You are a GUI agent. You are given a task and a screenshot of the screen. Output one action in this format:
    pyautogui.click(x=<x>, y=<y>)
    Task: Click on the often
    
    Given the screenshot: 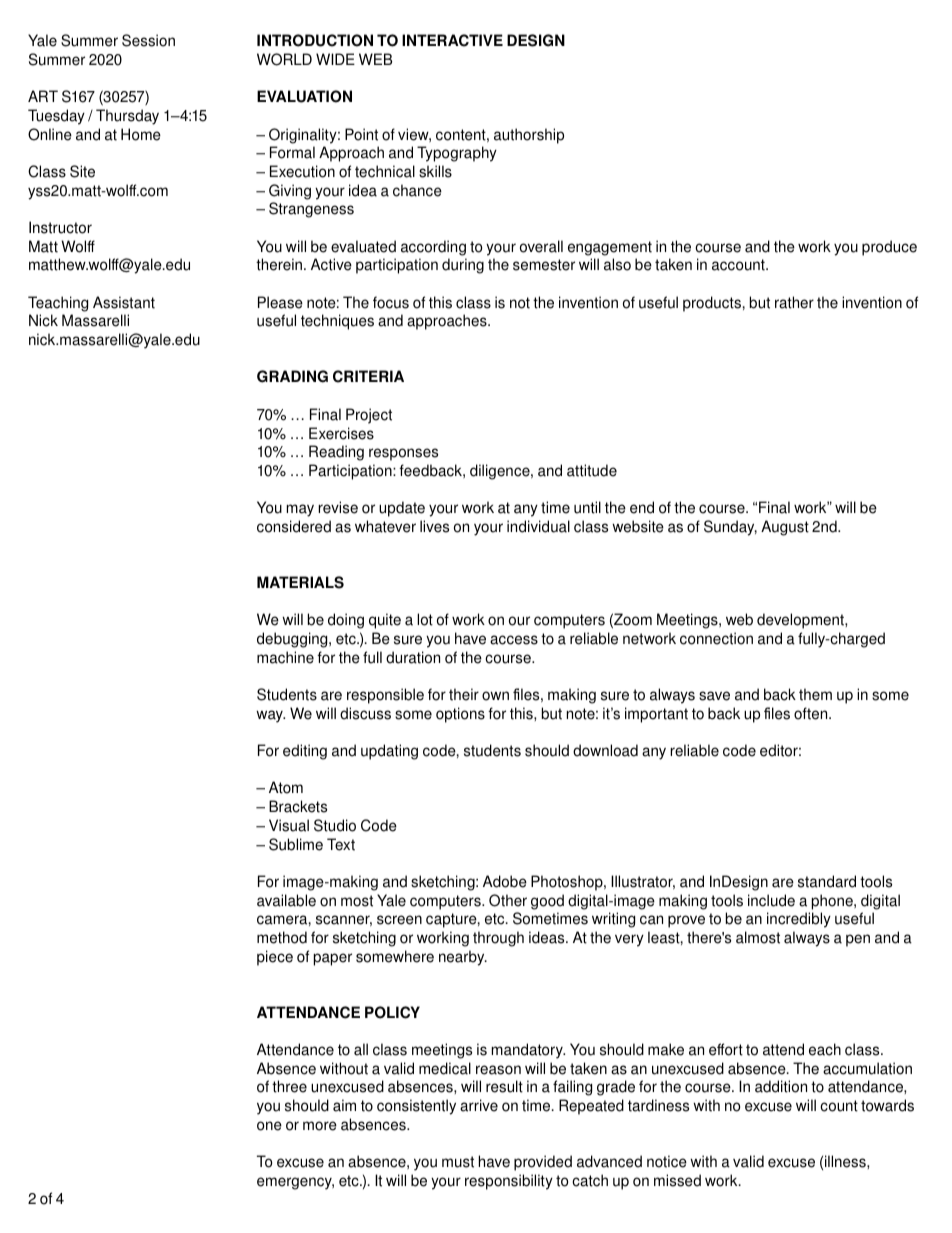 What is the action you would take?
    pyautogui.click(x=812, y=713)
